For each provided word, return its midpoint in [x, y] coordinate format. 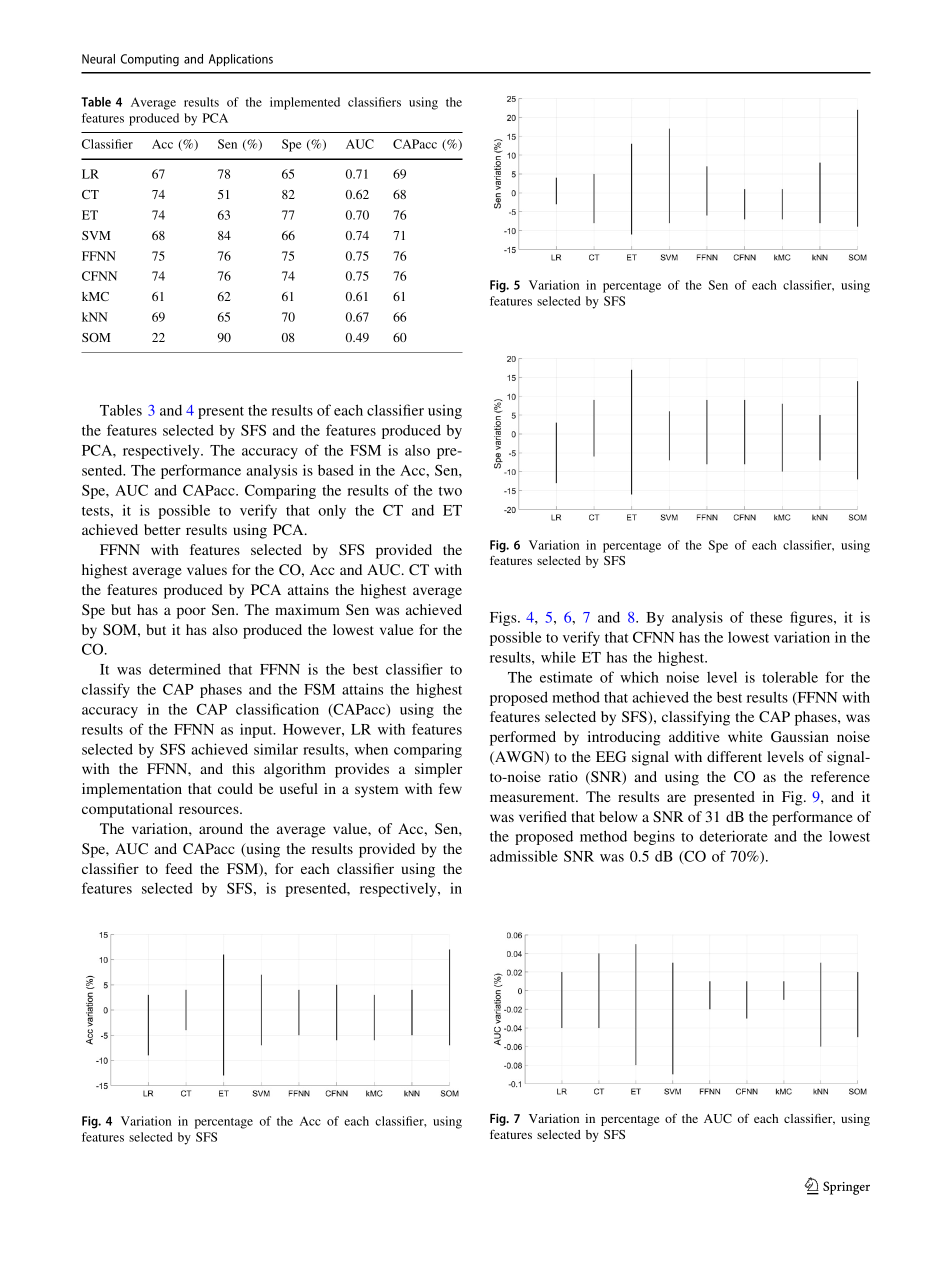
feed [179, 868]
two [450, 491]
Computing [150, 60]
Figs [504, 618]
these [766, 617]
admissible [524, 856]
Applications [241, 60]
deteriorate [734, 836]
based [336, 470]
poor [191, 613]
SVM [96, 235]
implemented [305, 103]
